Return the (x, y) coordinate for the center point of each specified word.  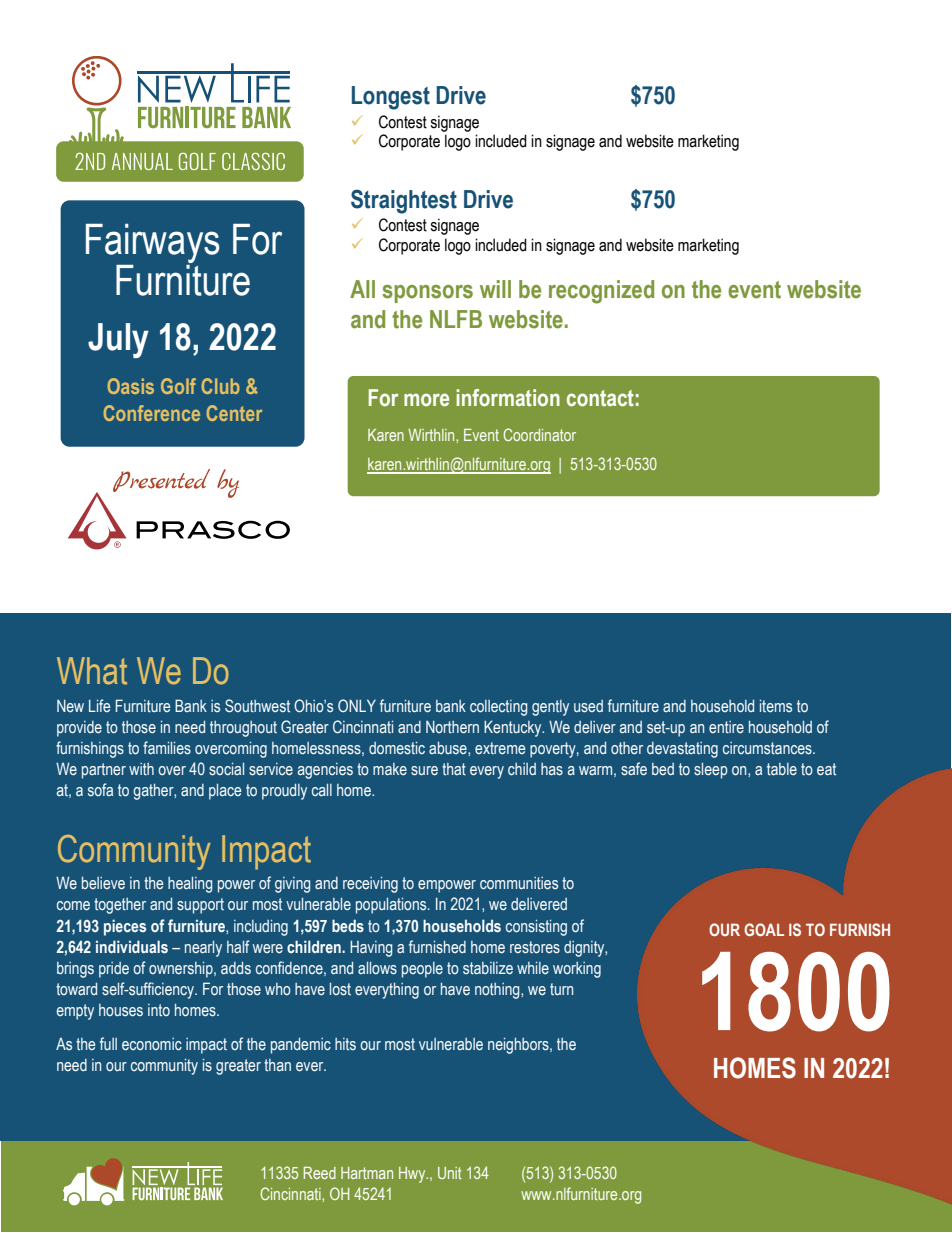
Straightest (404, 201)
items (776, 706)
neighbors (519, 1046)
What (92, 671)
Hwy (413, 1175)
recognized (601, 292)
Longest (391, 98)
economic (152, 1044)
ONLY (357, 705)
